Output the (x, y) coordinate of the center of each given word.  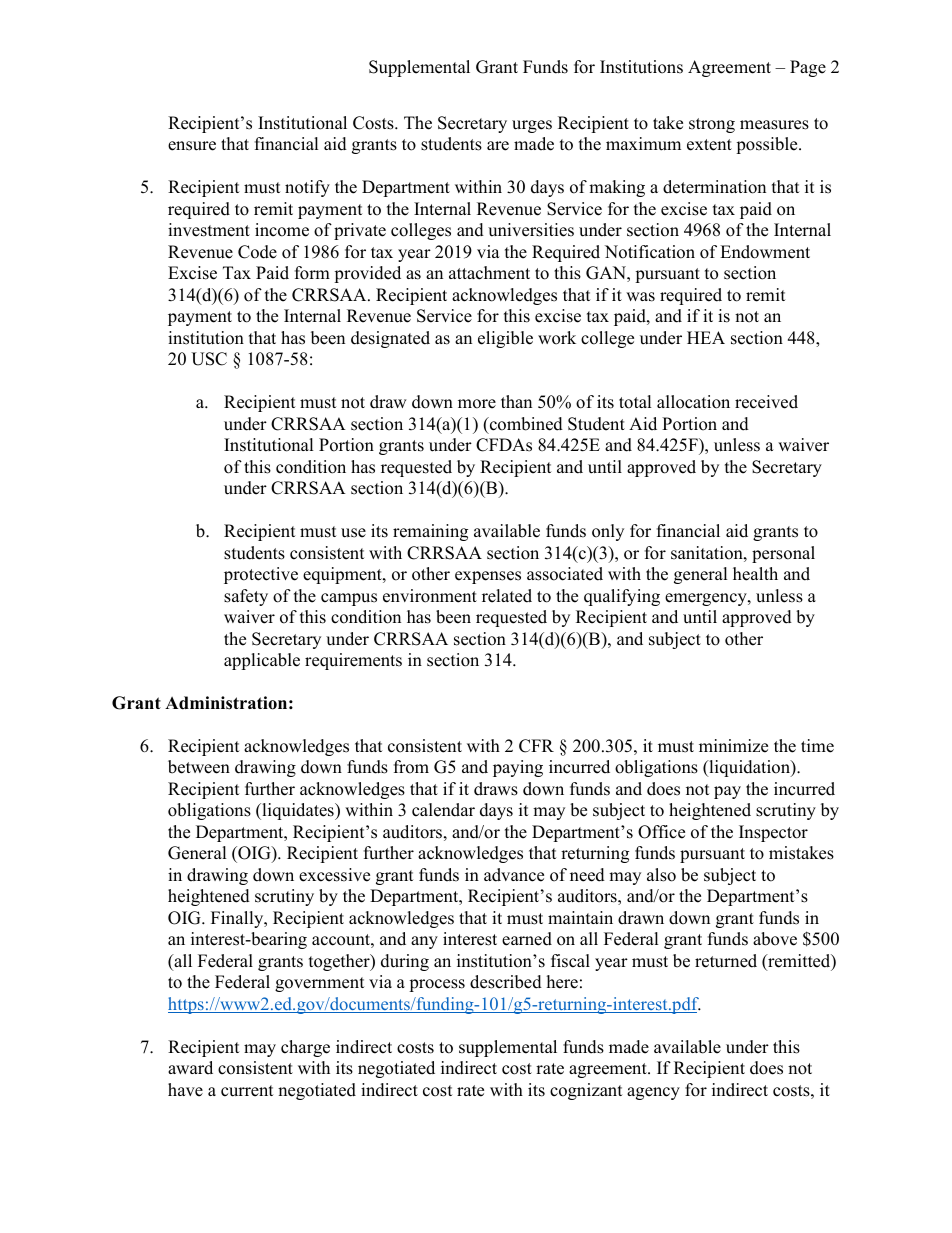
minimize (733, 746)
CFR (536, 746)
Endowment (765, 252)
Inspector (773, 833)
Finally (238, 919)
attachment (489, 273)
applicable (262, 661)
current (247, 1091)
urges (532, 126)
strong (712, 125)
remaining (430, 532)
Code (257, 252)
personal (783, 554)
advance (514, 875)
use (353, 533)
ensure (192, 146)
